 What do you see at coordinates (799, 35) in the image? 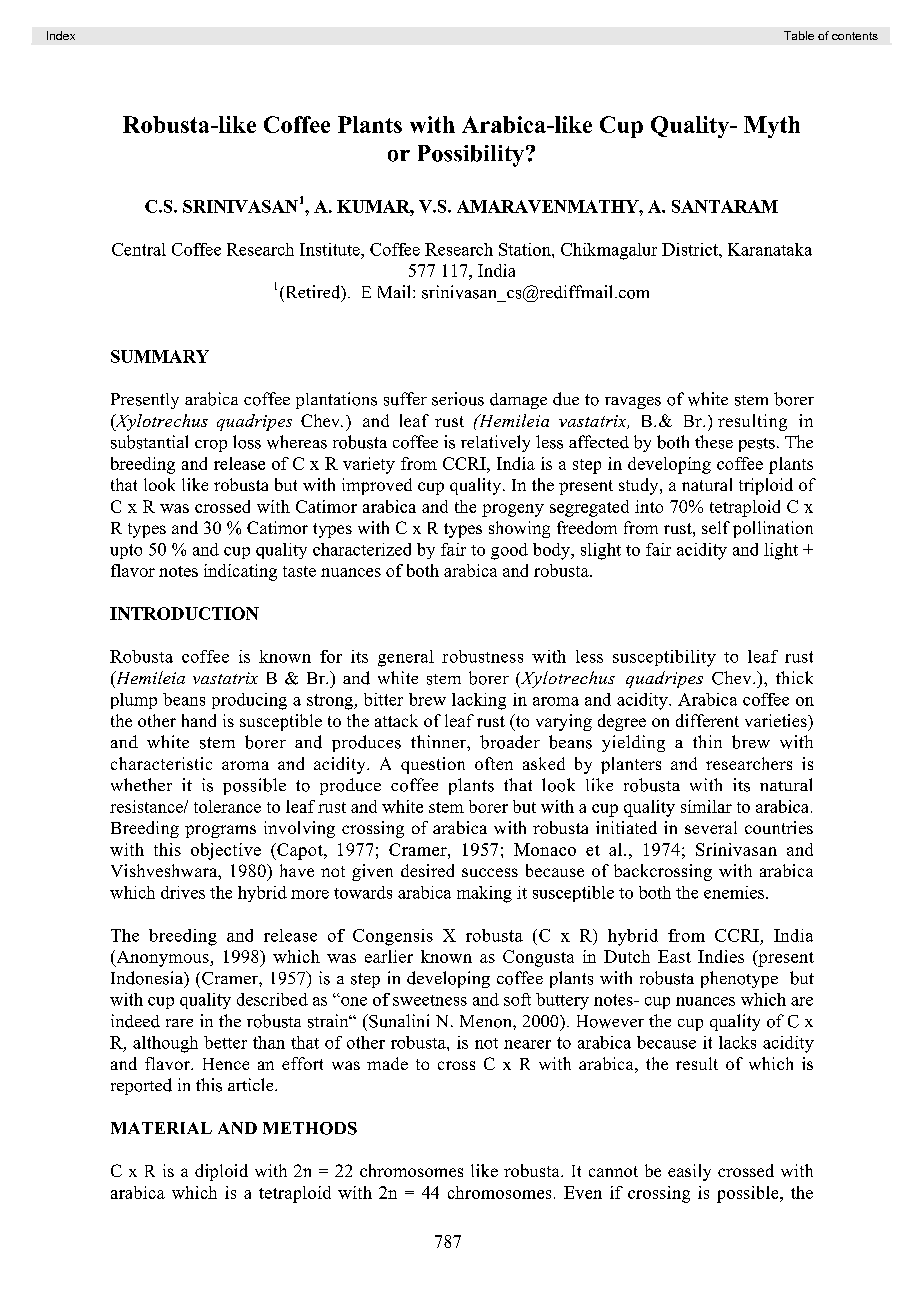
I see `Table` at bounding box center [799, 35].
